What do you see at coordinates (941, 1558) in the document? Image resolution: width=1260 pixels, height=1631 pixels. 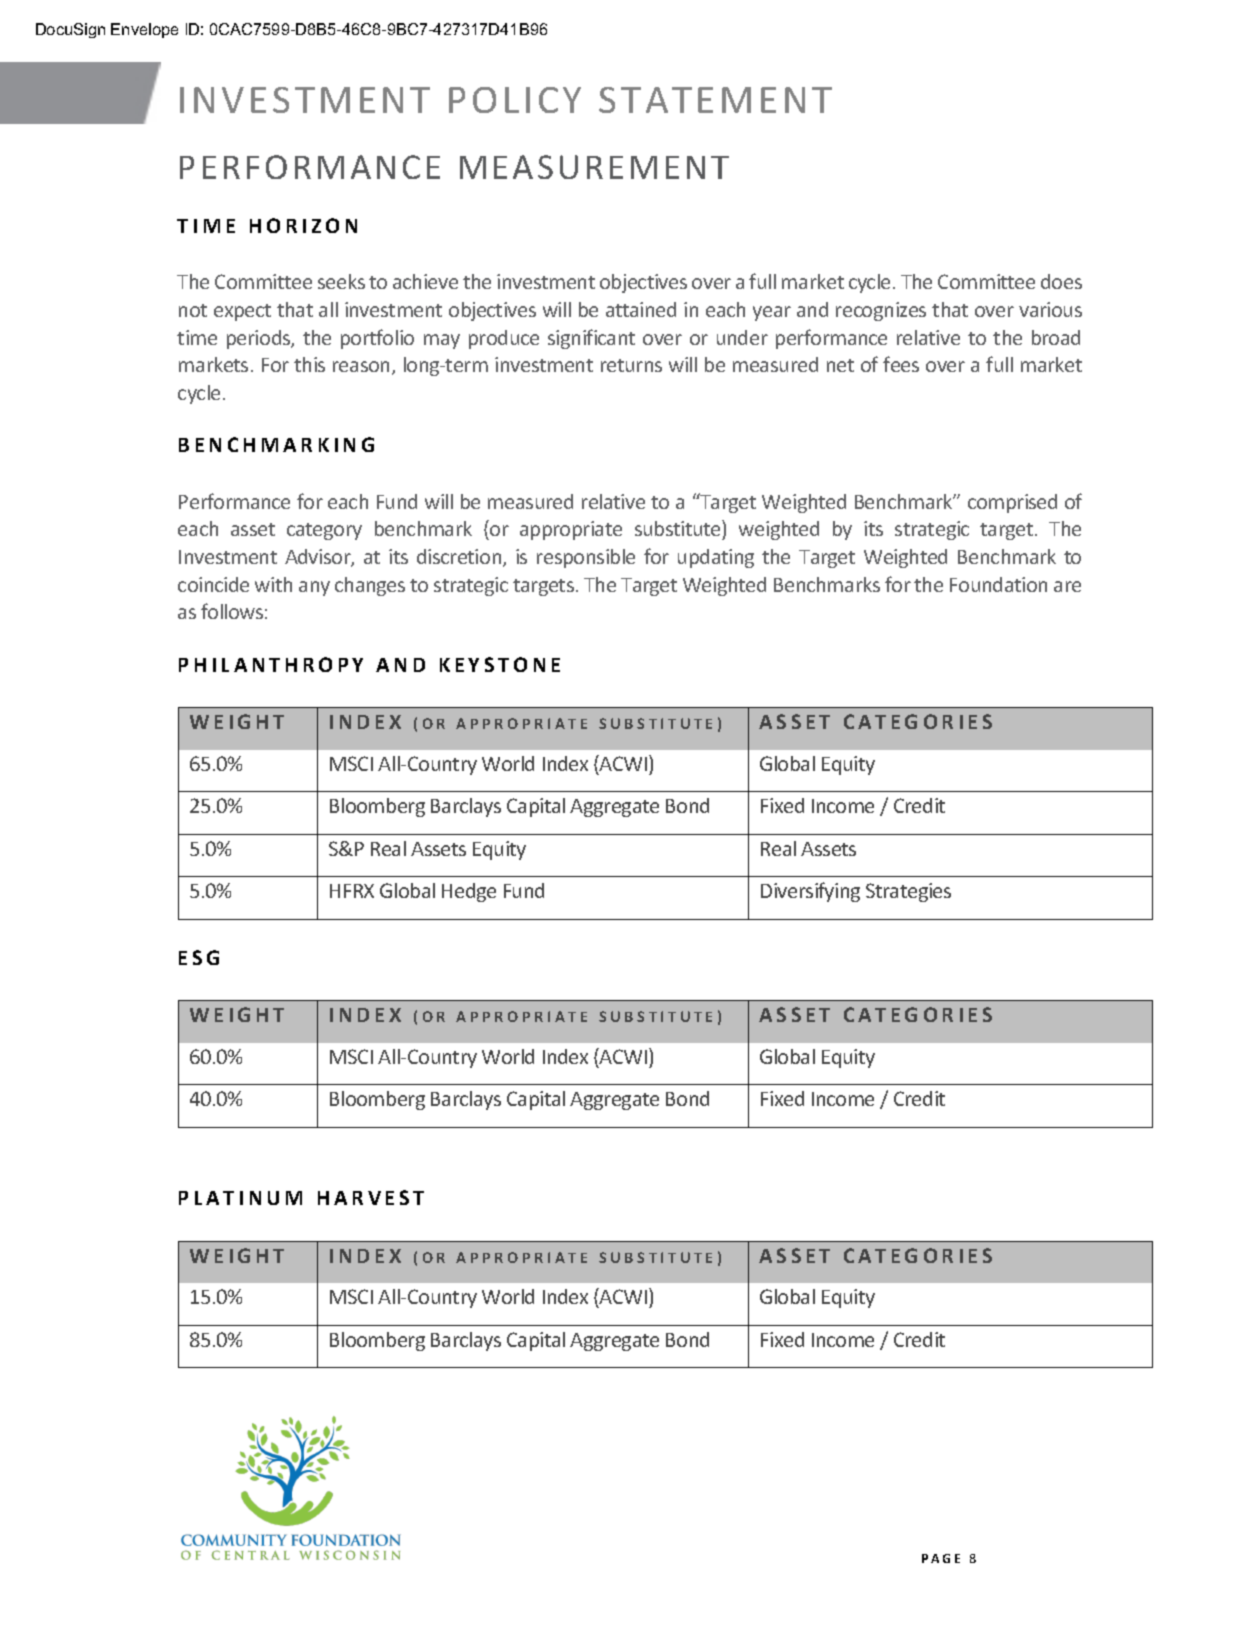 I see `PAGE` at bounding box center [941, 1558].
